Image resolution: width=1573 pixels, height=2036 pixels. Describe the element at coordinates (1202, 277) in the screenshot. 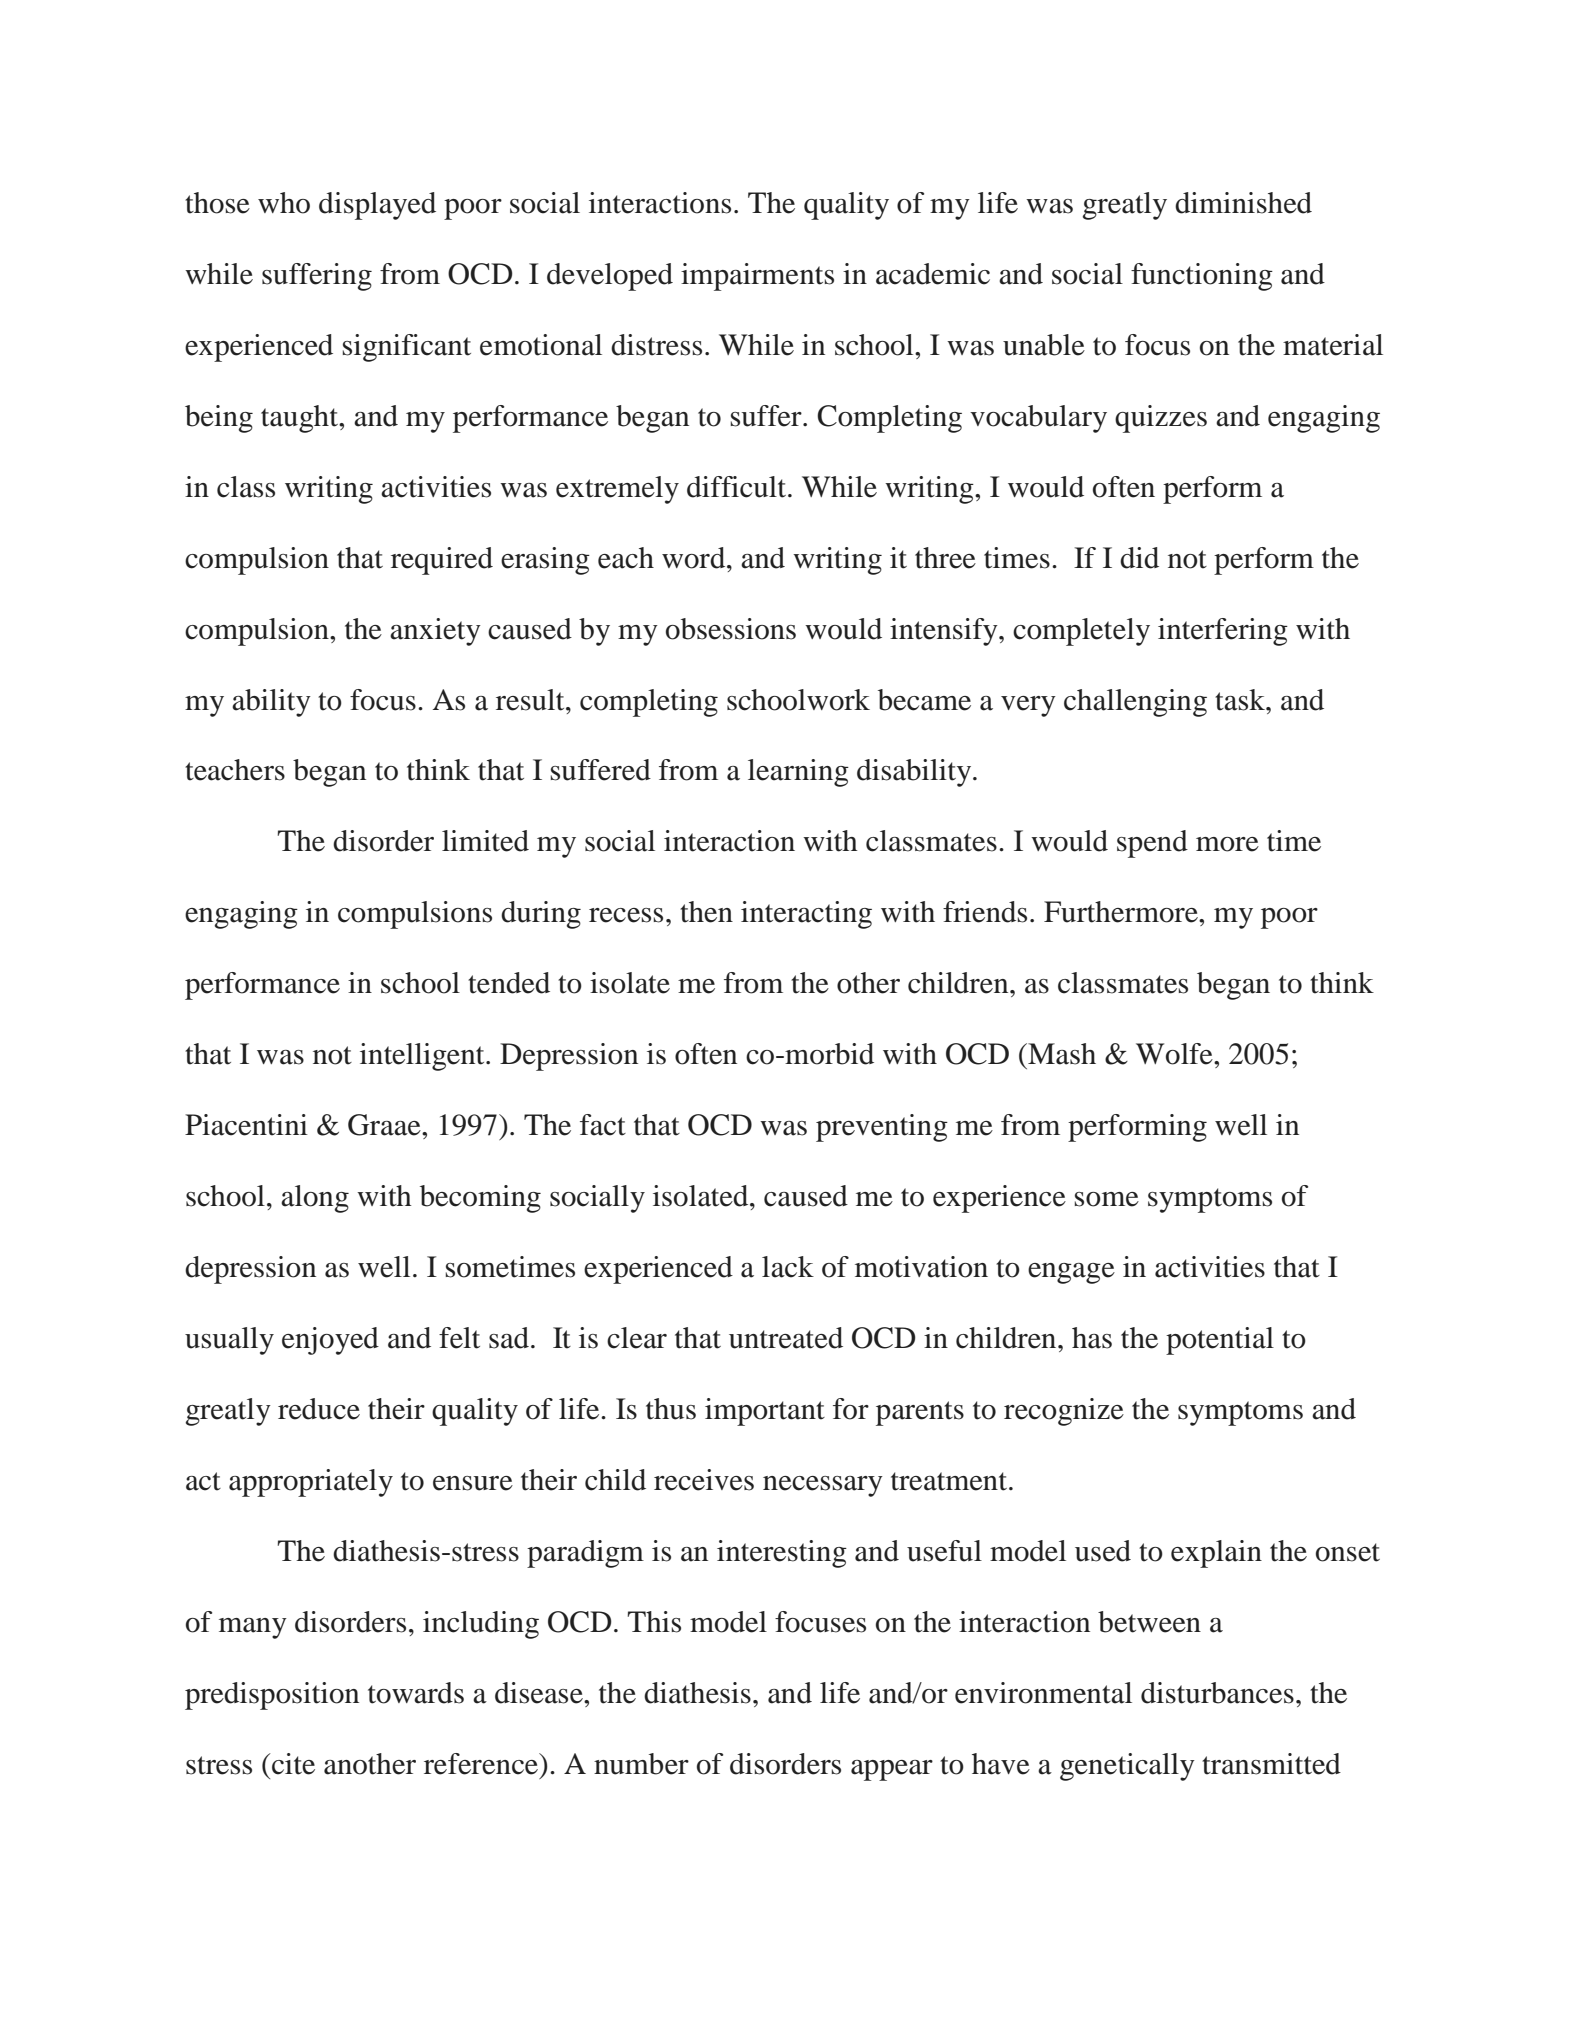

I see `functioning` at that location.
